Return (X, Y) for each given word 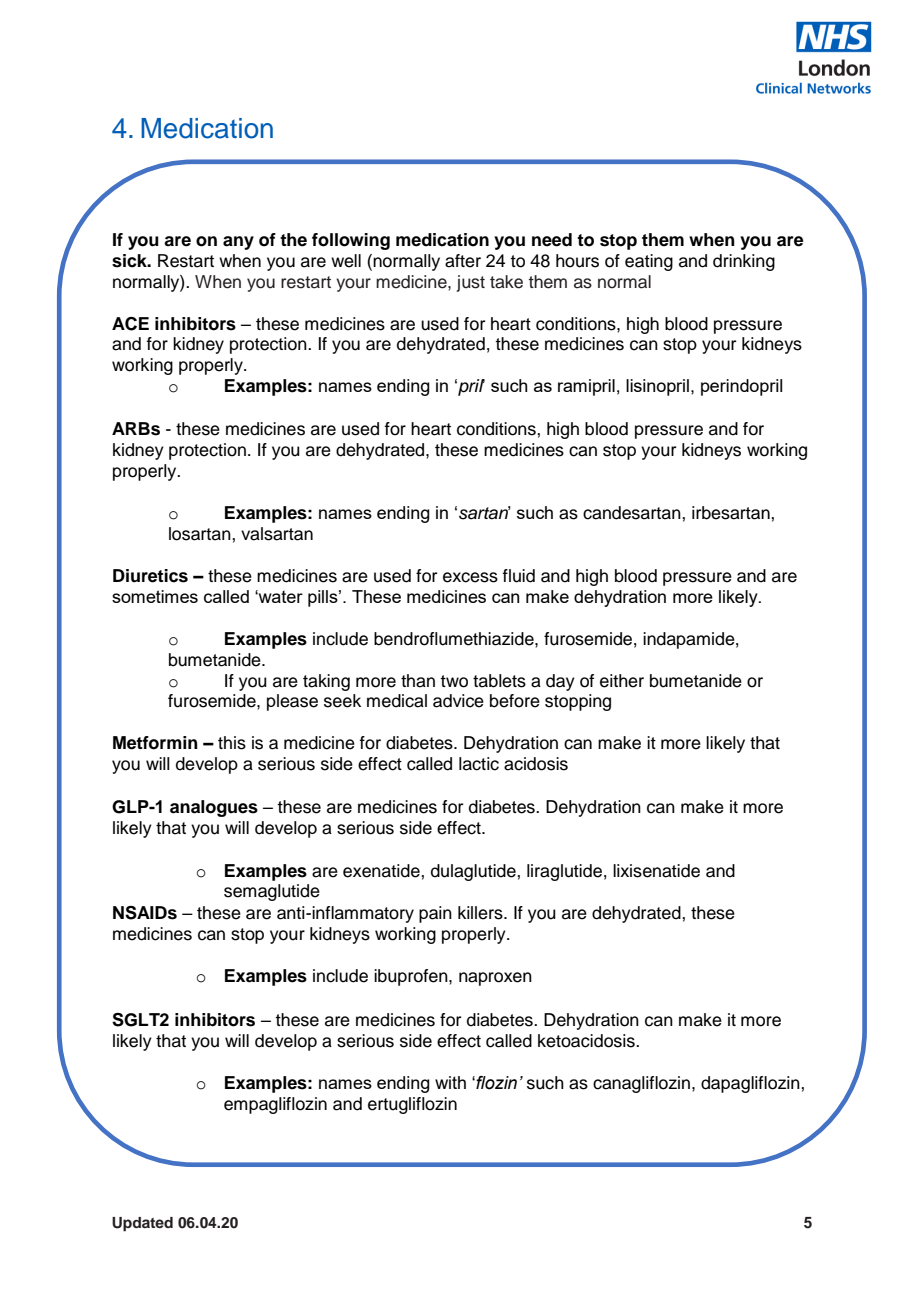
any (238, 243)
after (463, 261)
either (622, 681)
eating (649, 262)
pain (435, 914)
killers (481, 913)
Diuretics (150, 576)
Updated (142, 1224)
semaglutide (272, 892)
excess (470, 577)
